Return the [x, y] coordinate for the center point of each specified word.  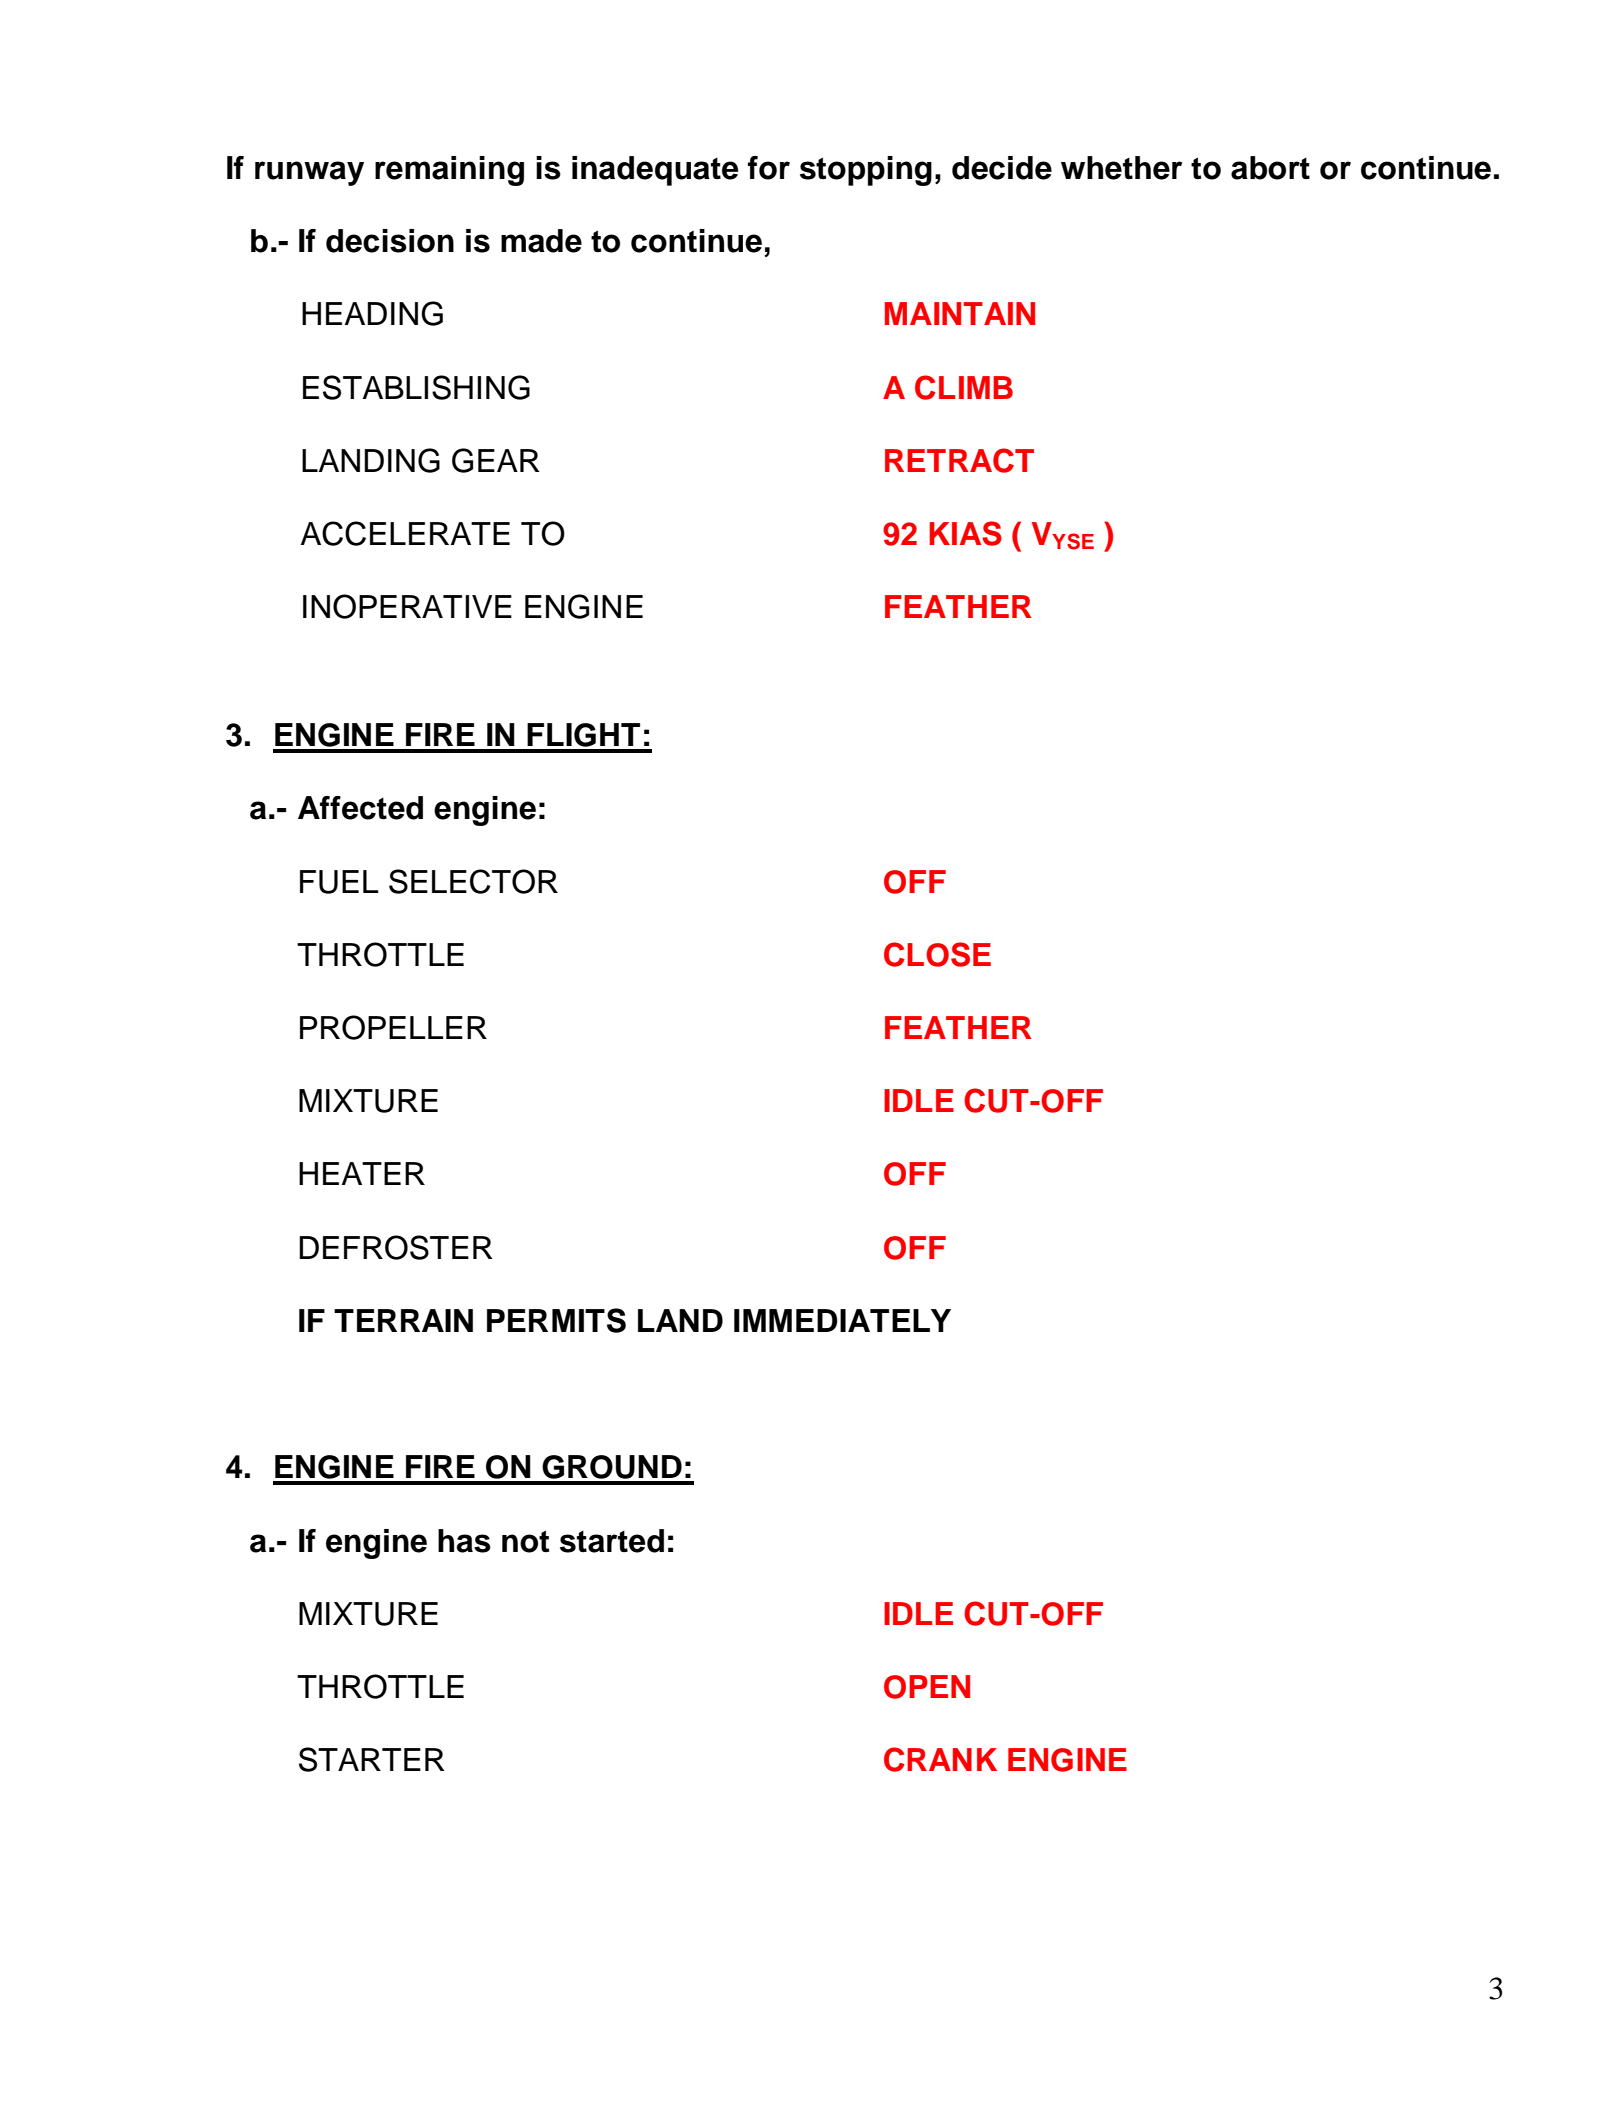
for [769, 168]
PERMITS [556, 1320]
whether [1121, 168]
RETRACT [959, 460]
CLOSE [937, 954]
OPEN [927, 1687]
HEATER [362, 1173]
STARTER [372, 1759]
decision [390, 241]
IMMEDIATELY [842, 1320]
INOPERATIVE [407, 606]
